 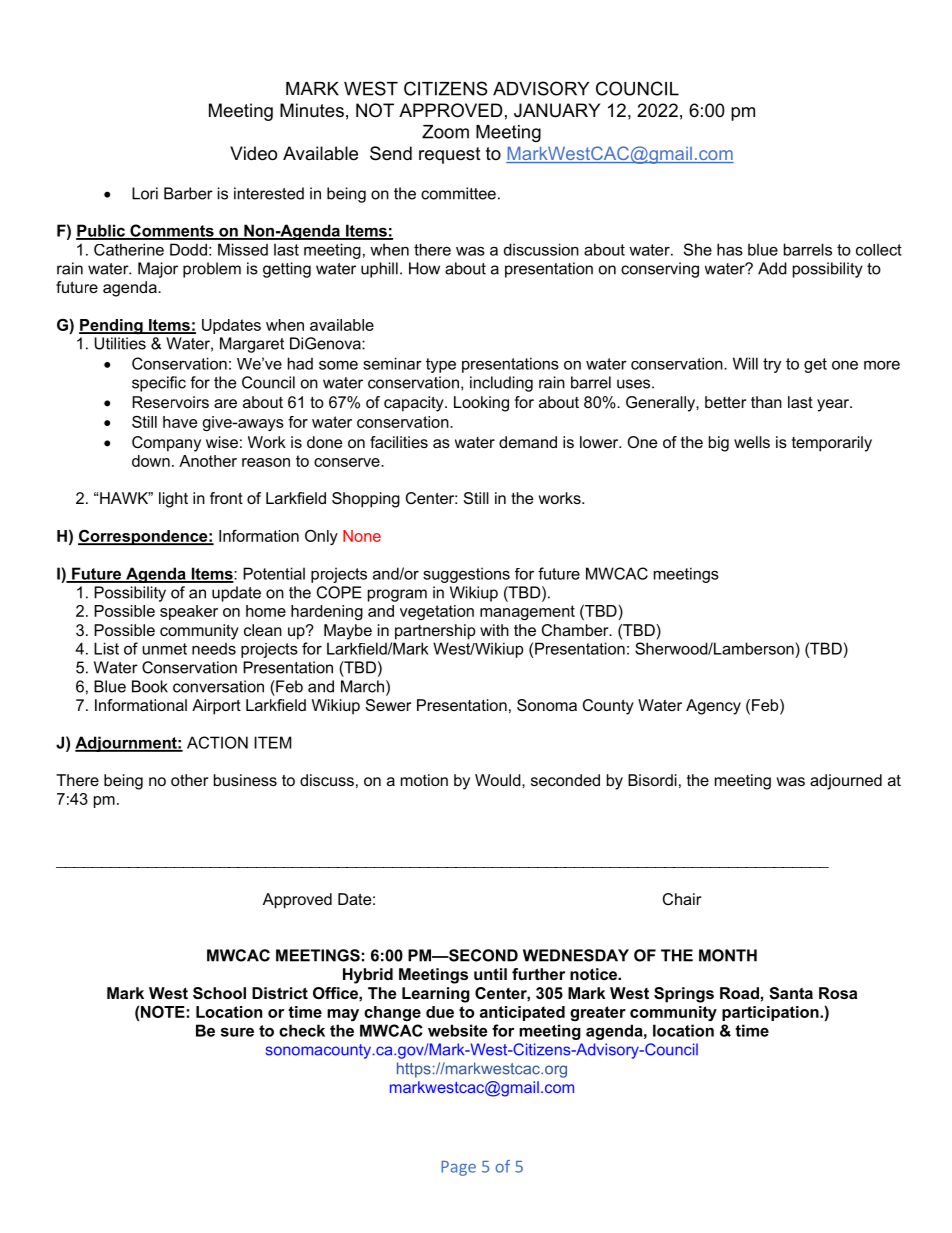 What do you see at coordinates (237, 1032) in the screenshot?
I see `sure` at bounding box center [237, 1032].
